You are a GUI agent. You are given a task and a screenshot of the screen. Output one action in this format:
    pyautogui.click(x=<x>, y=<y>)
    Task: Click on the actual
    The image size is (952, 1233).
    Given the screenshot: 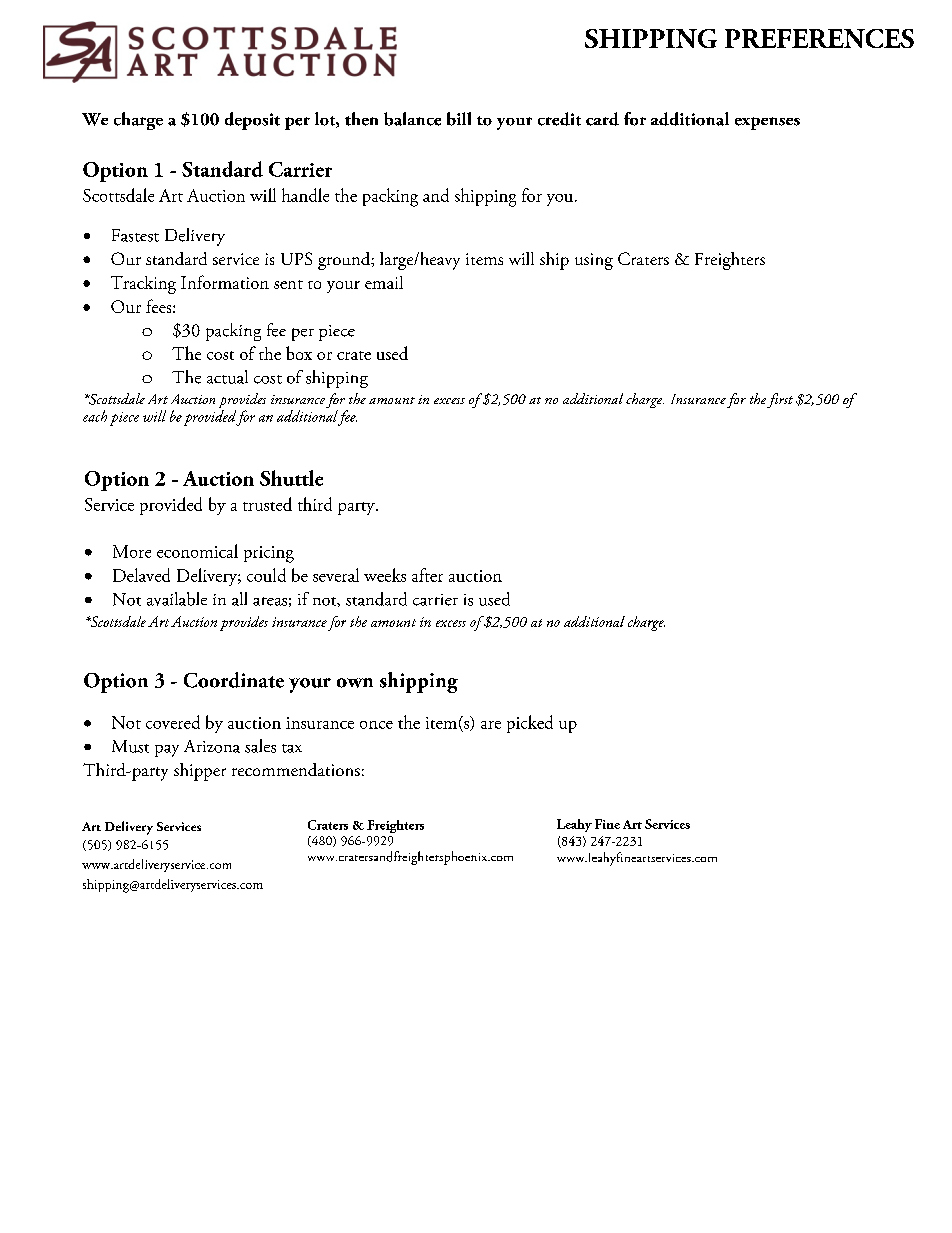 What is the action you would take?
    pyautogui.click(x=227, y=377)
